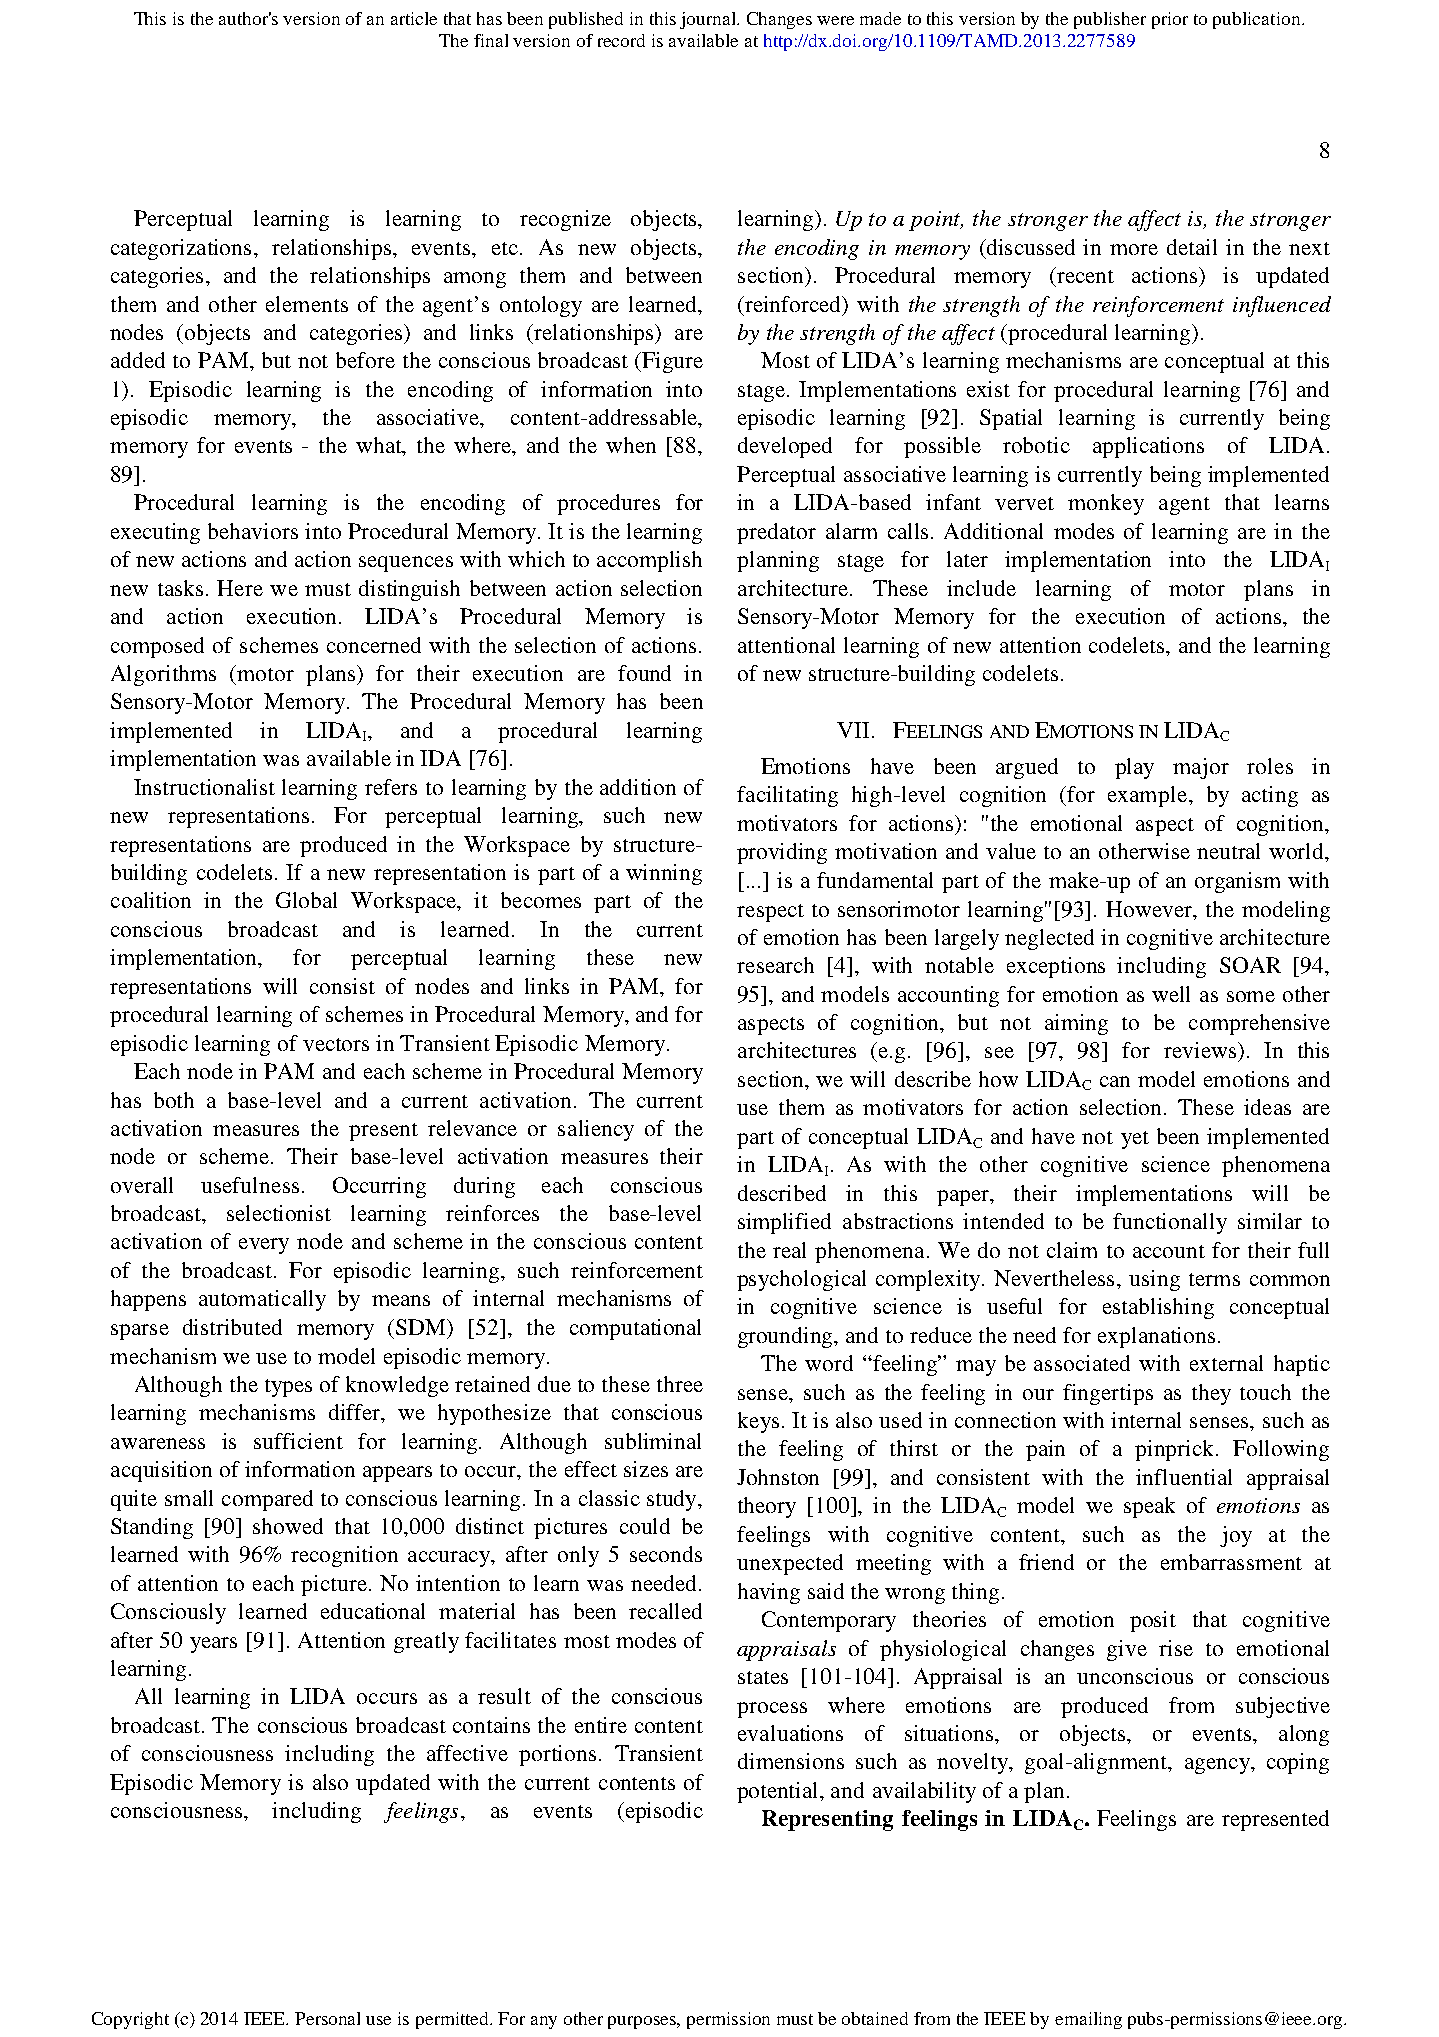  What do you see at coordinates (787, 1337) in the page?
I see `grounding` at bounding box center [787, 1337].
